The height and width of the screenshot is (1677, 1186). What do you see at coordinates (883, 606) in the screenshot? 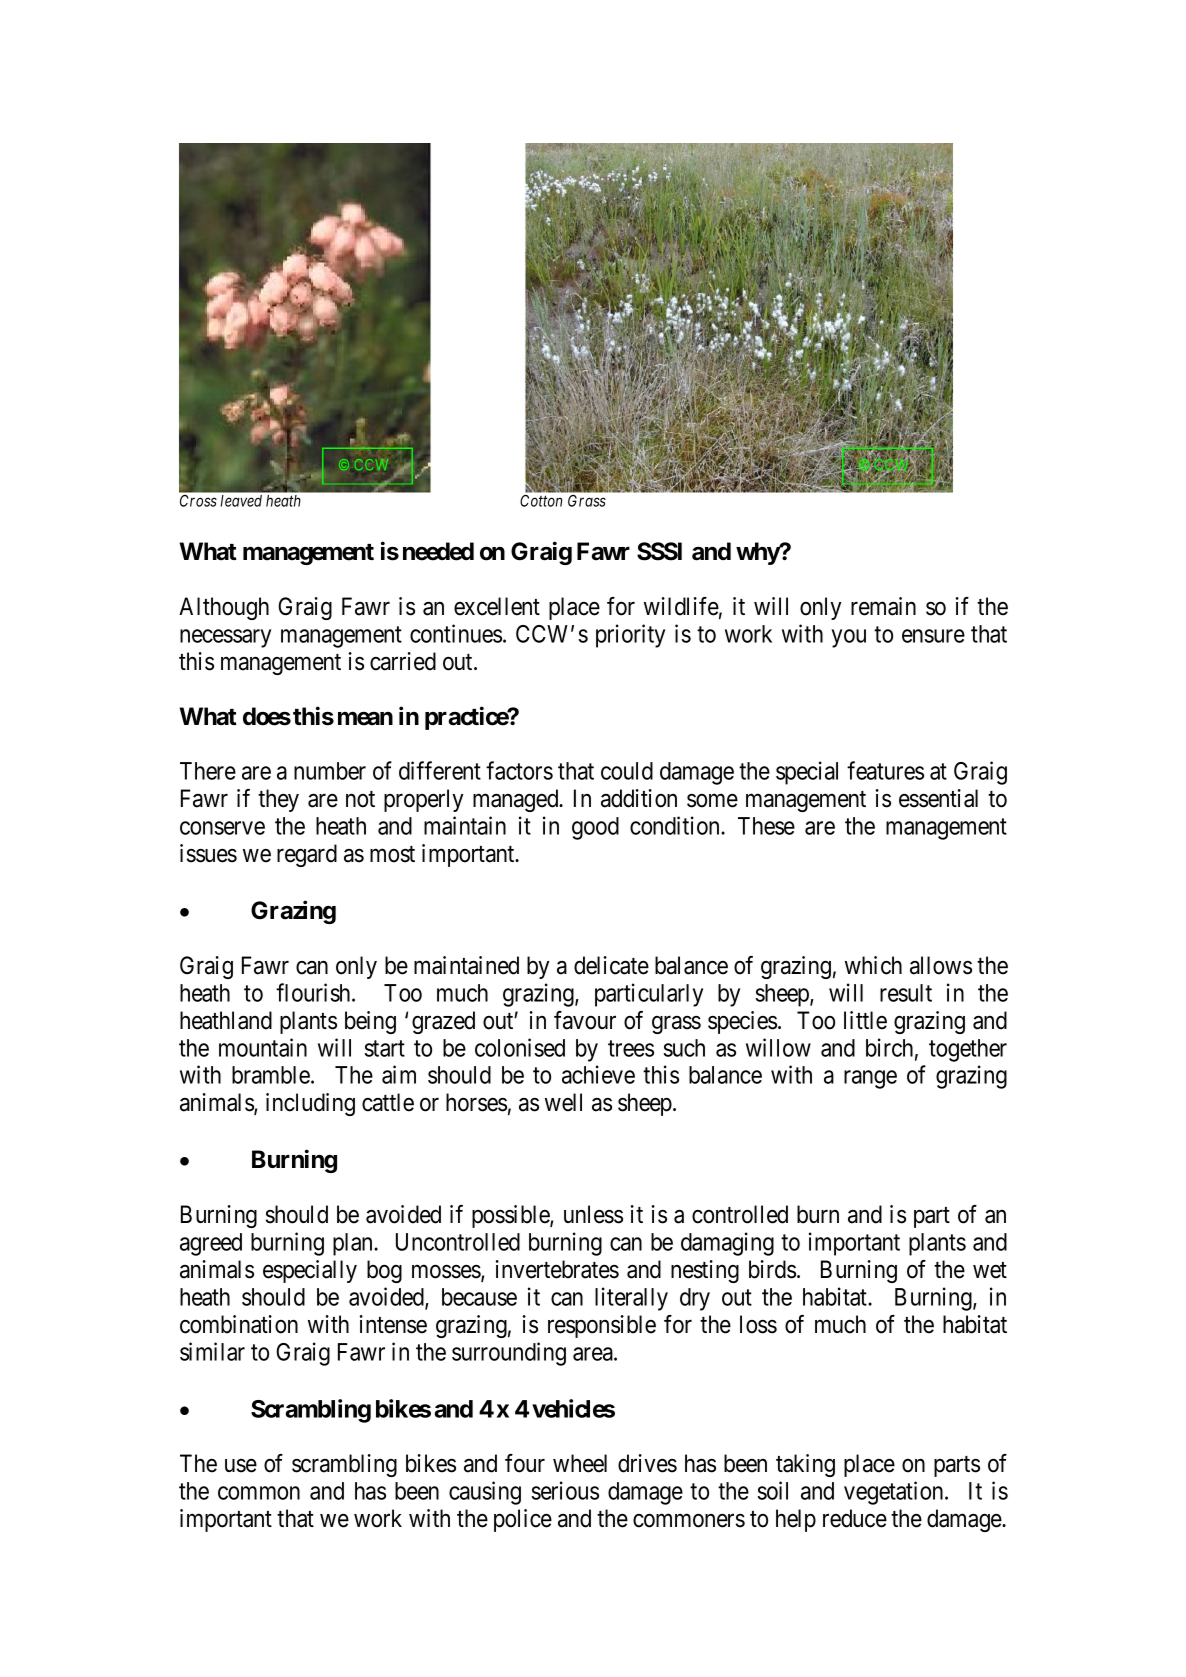
I see `remain` at bounding box center [883, 606].
